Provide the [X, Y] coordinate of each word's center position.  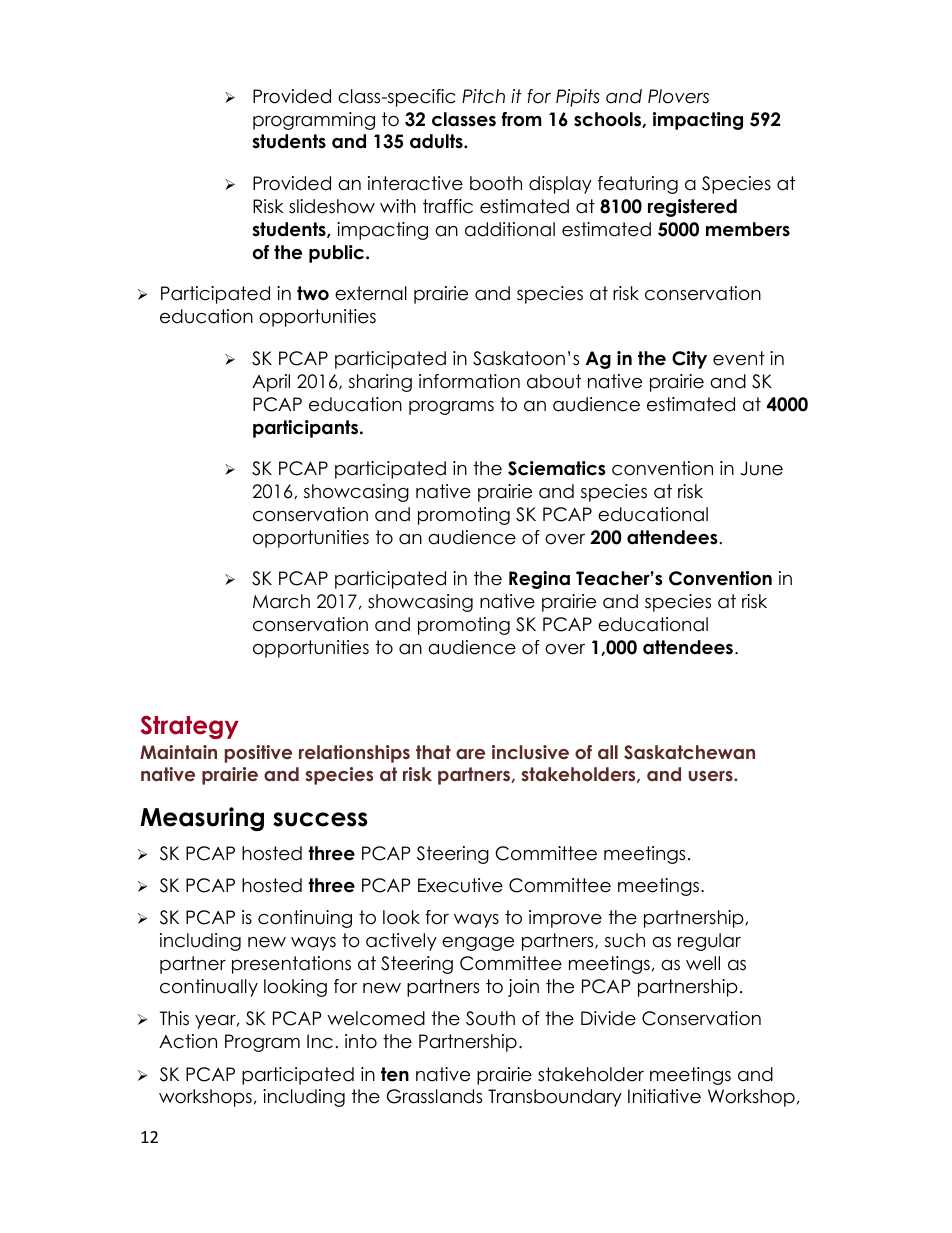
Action [188, 1041]
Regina [539, 580]
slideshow [332, 206]
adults [437, 141]
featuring [638, 185]
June [761, 468]
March [281, 601]
